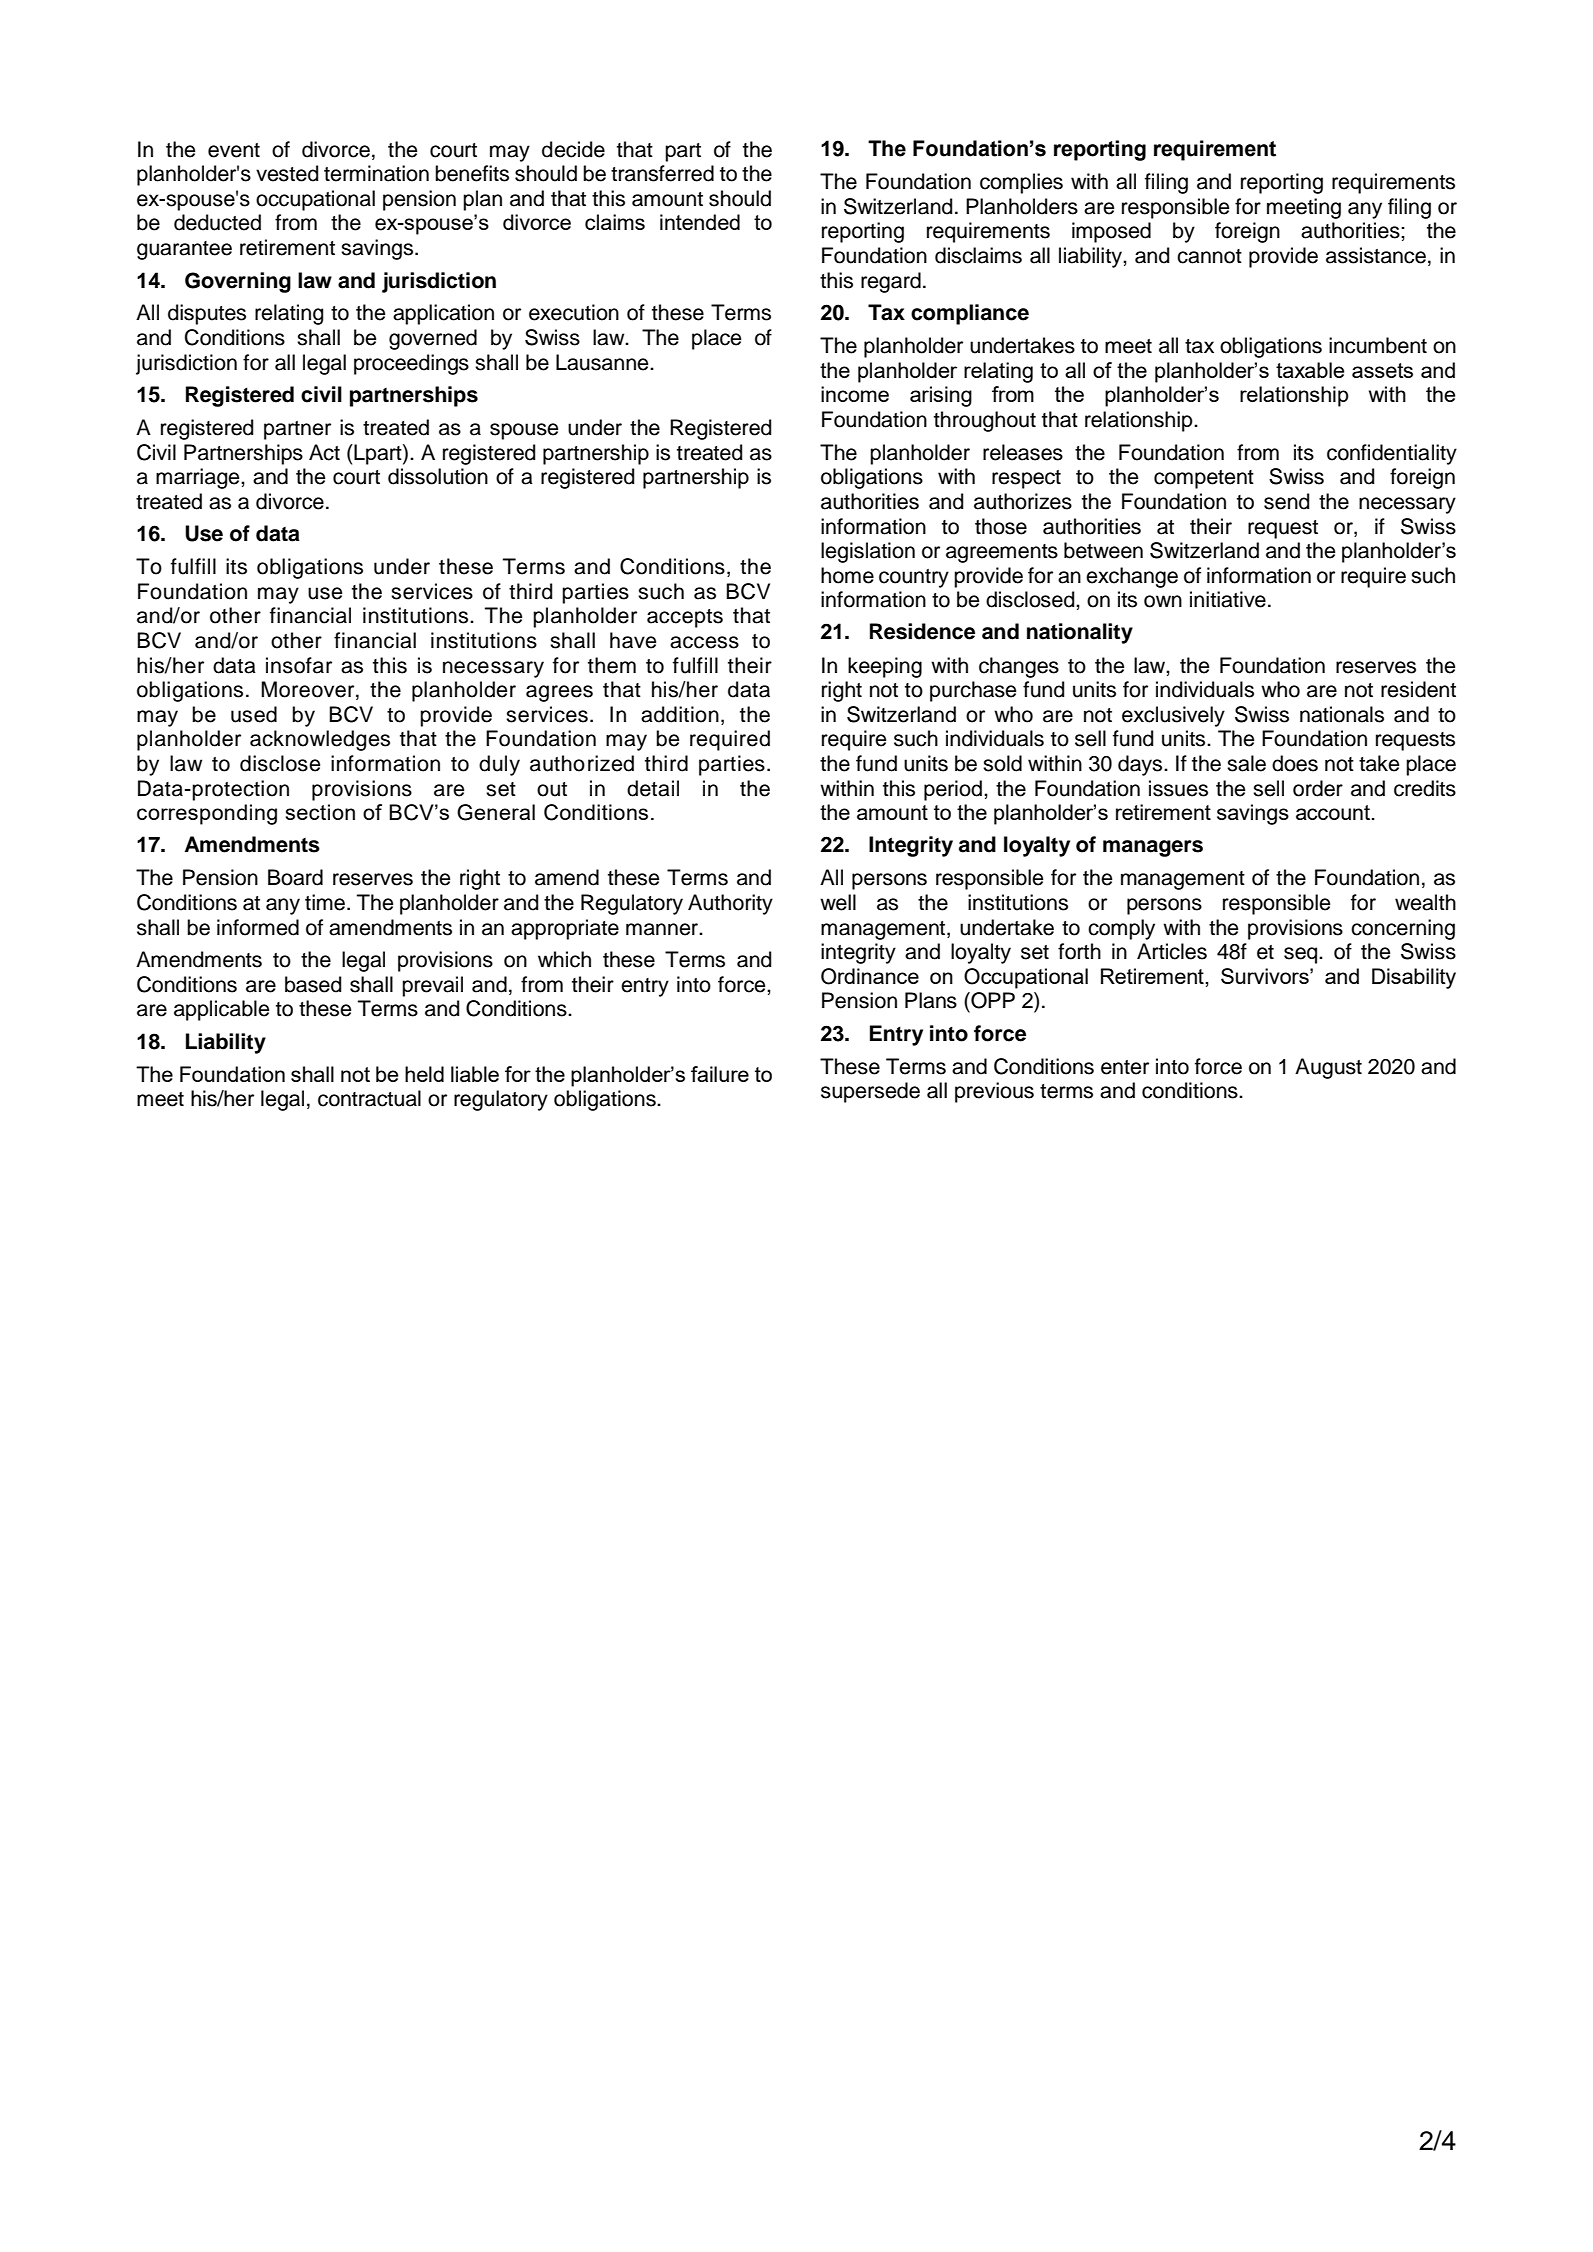  Describe the element at coordinates (369, 1098) in the screenshot. I see `contractual` at that location.
